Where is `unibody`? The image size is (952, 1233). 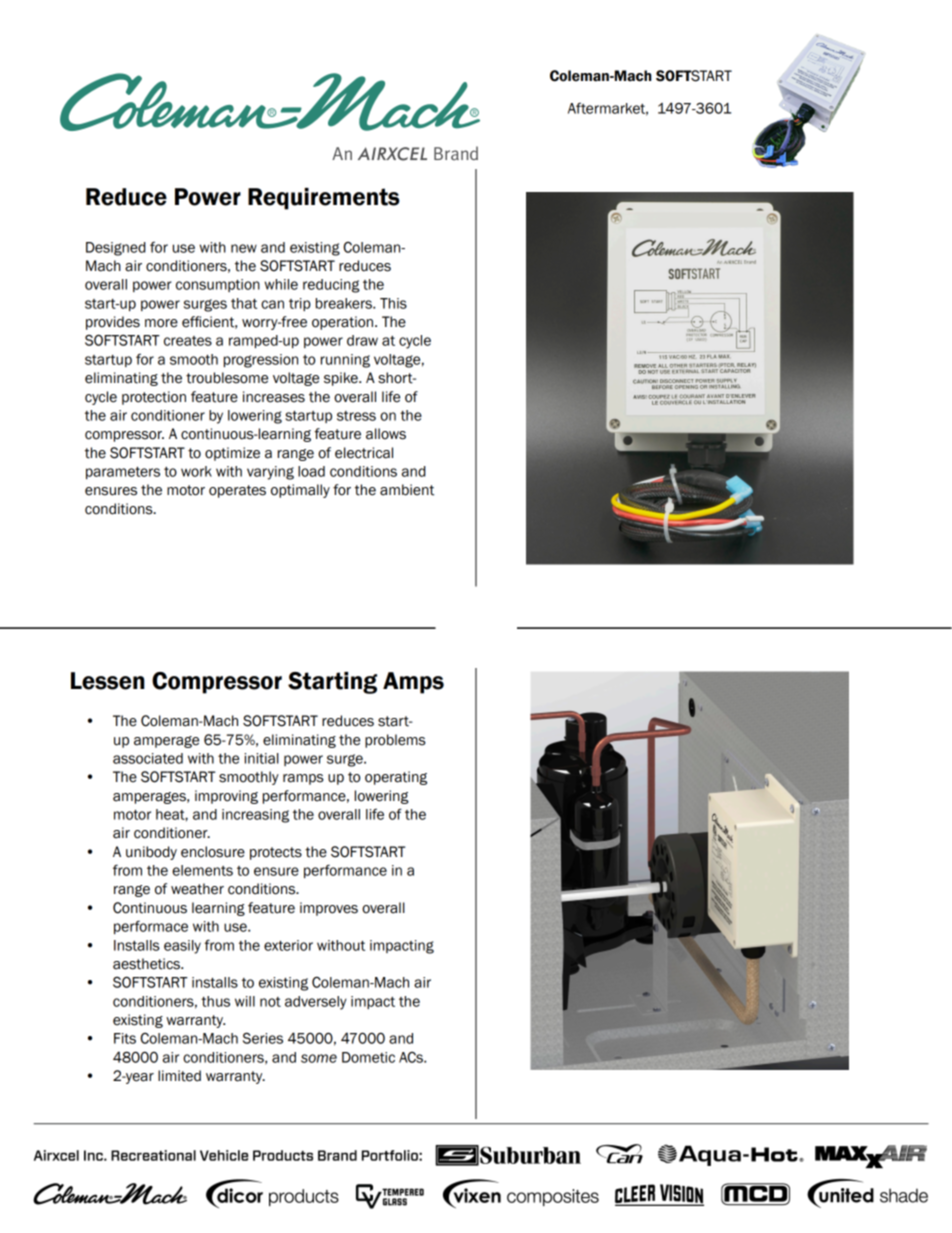 unibody is located at coordinates (151, 853).
